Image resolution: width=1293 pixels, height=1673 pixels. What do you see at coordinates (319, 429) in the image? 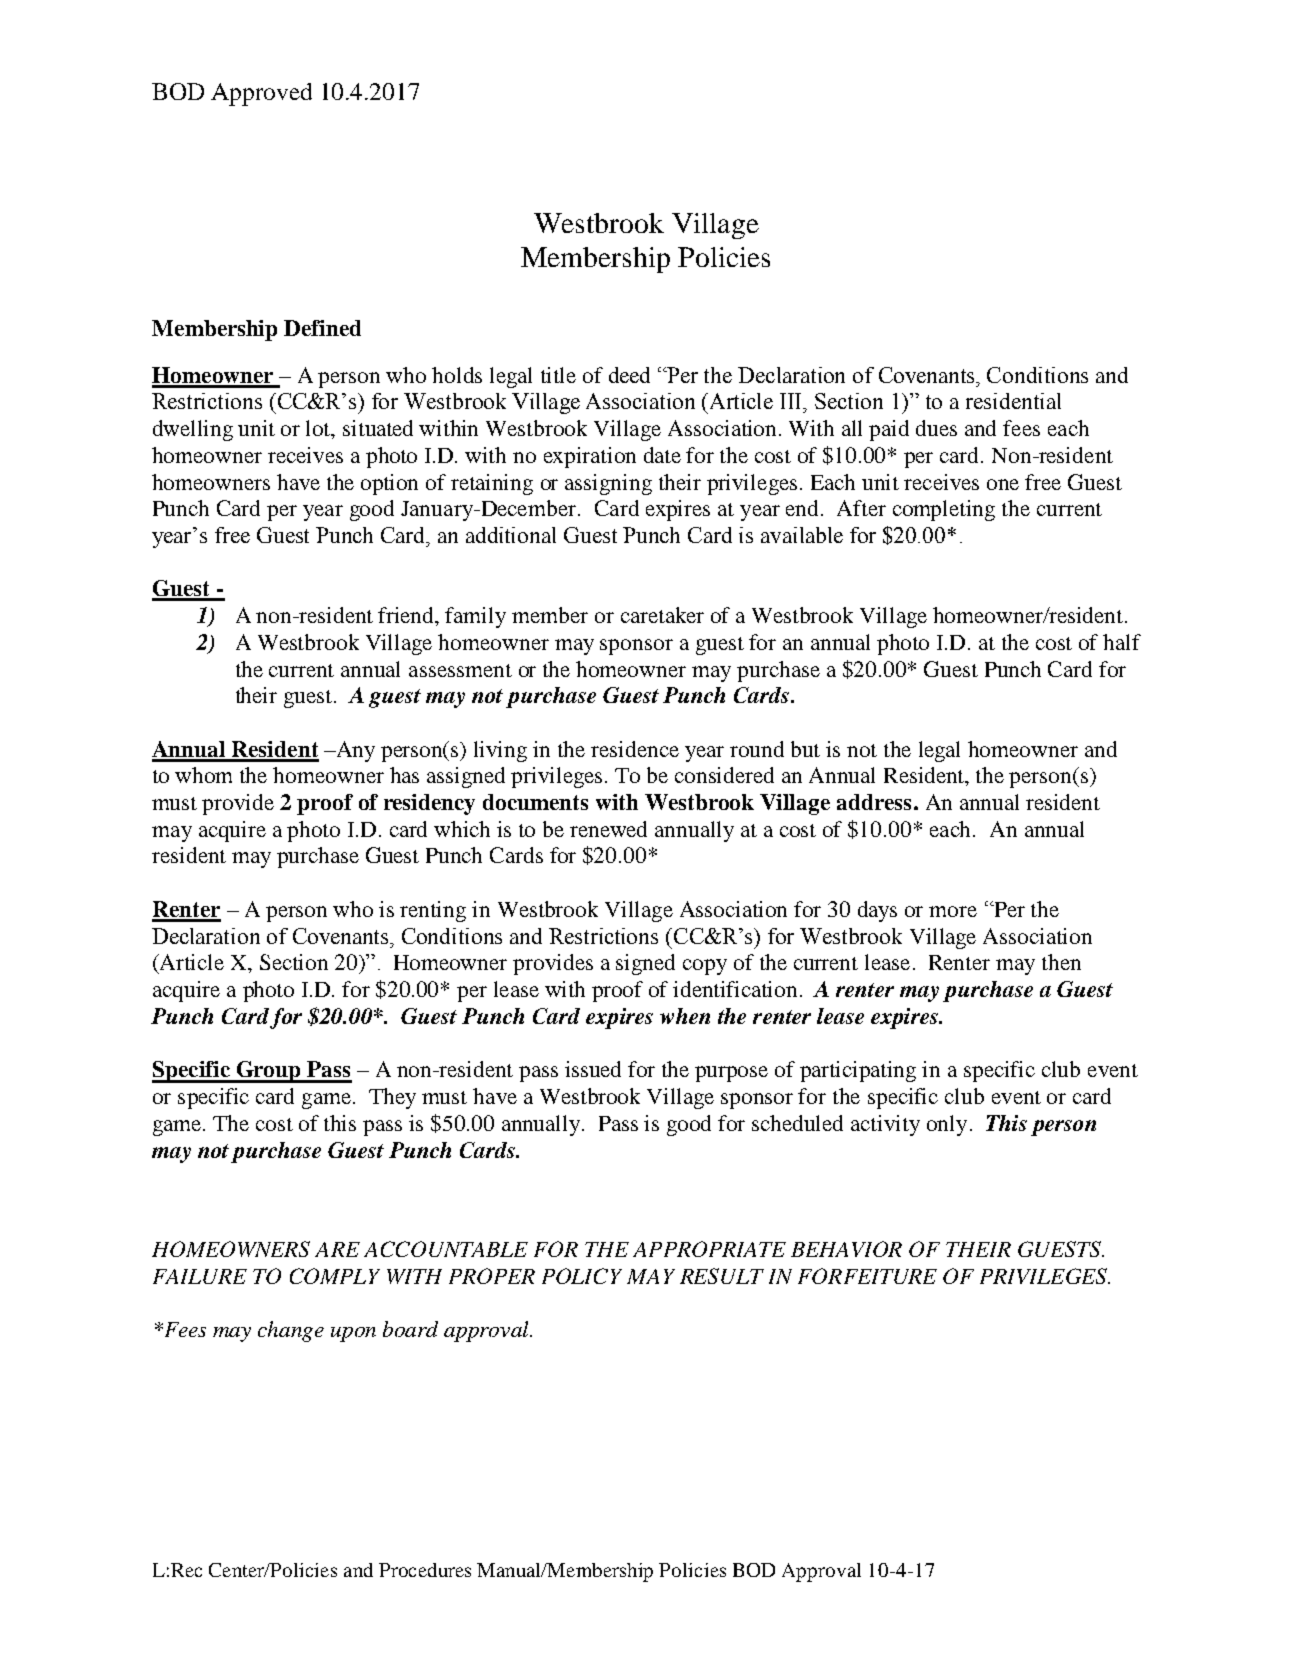
I see `lot` at bounding box center [319, 429].
